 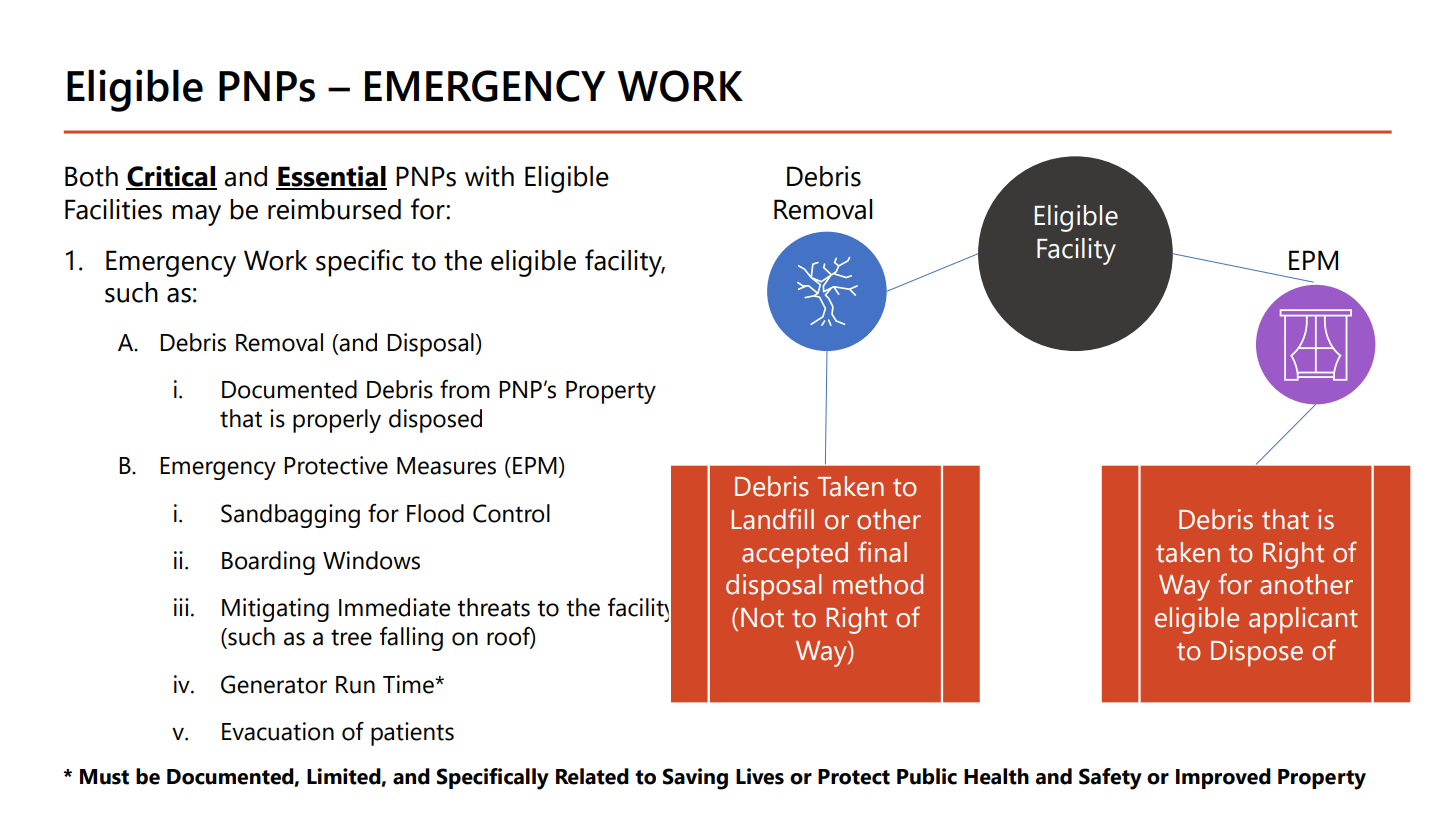 What do you see at coordinates (511, 513) in the document?
I see `Control` at bounding box center [511, 513].
